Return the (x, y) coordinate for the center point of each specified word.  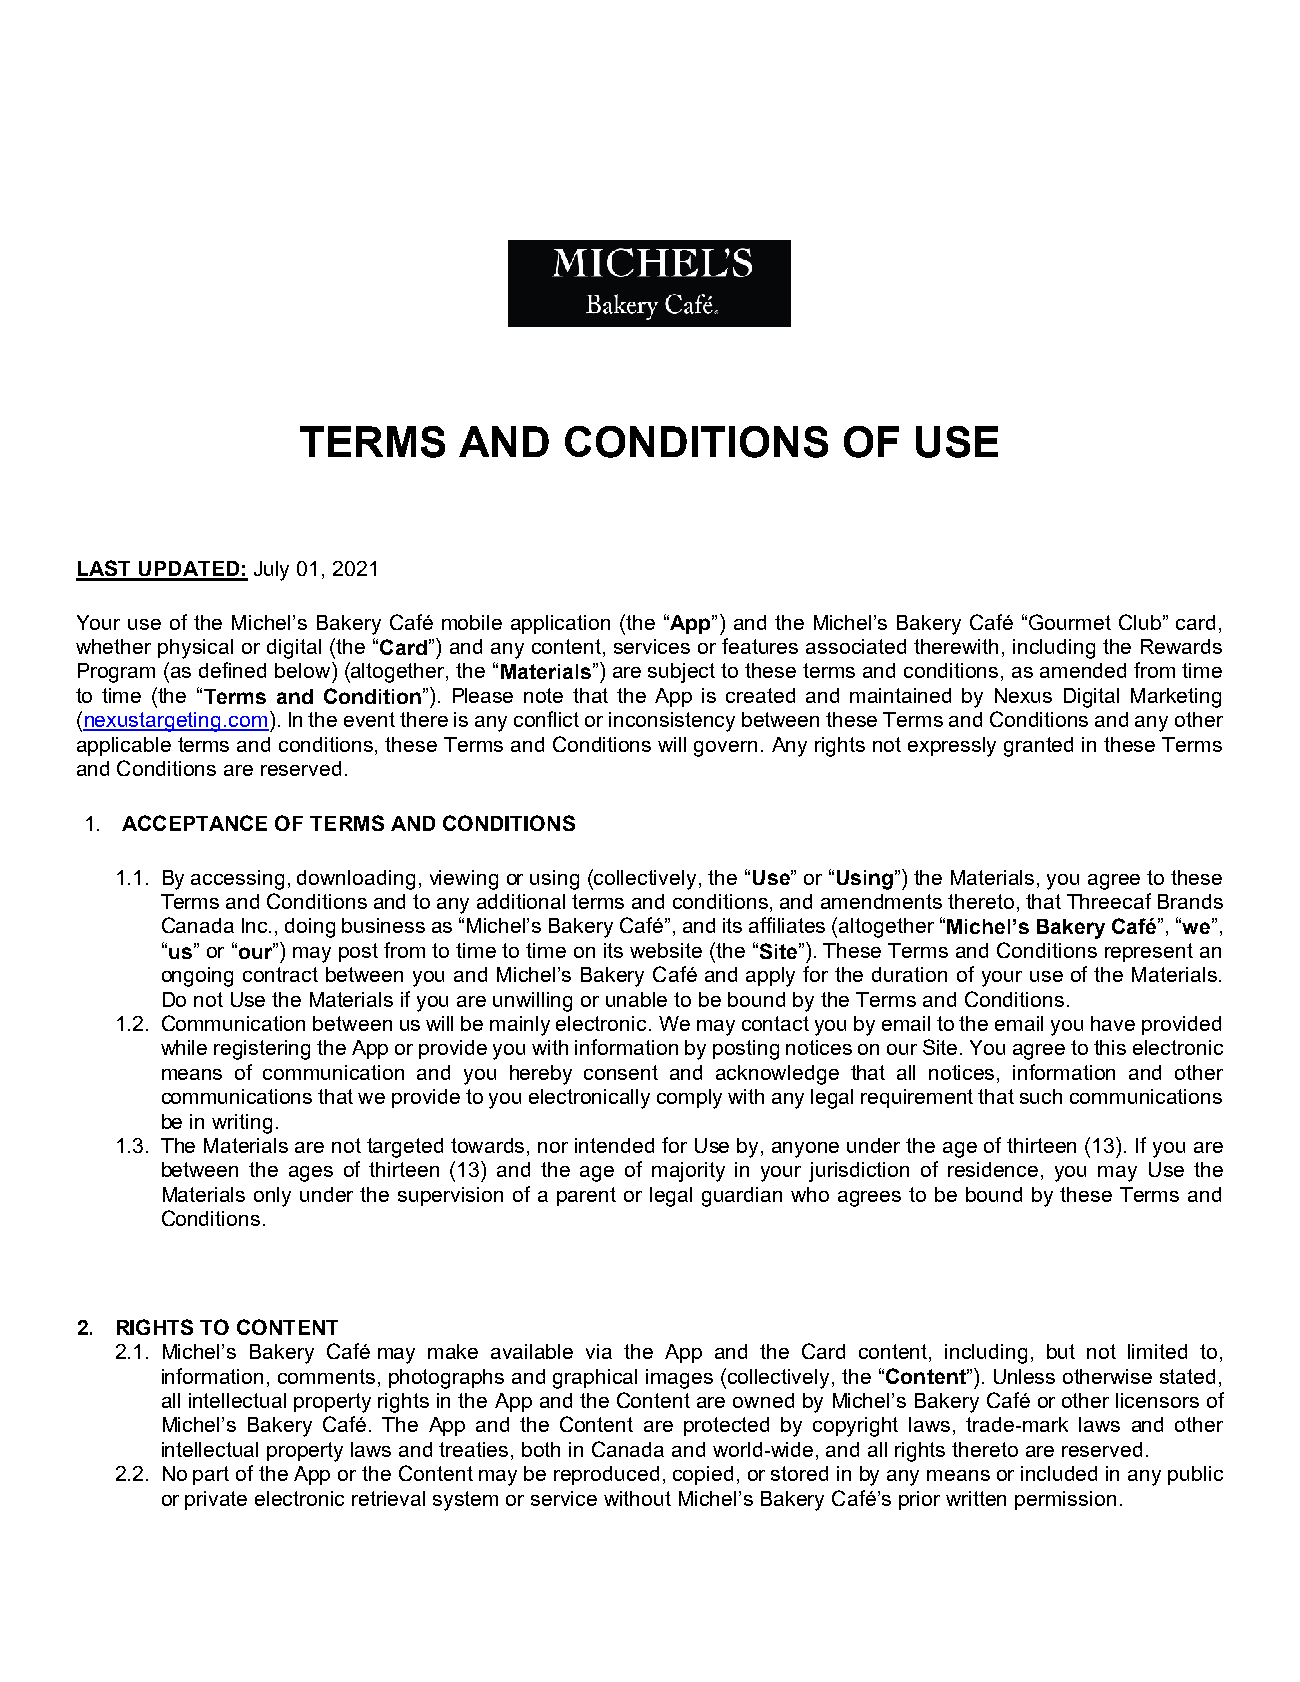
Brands (1190, 901)
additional (521, 901)
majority (688, 1172)
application (560, 624)
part (211, 1475)
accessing (237, 880)
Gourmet (1070, 622)
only (272, 1197)
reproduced (606, 1475)
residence (993, 1169)
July (271, 571)
